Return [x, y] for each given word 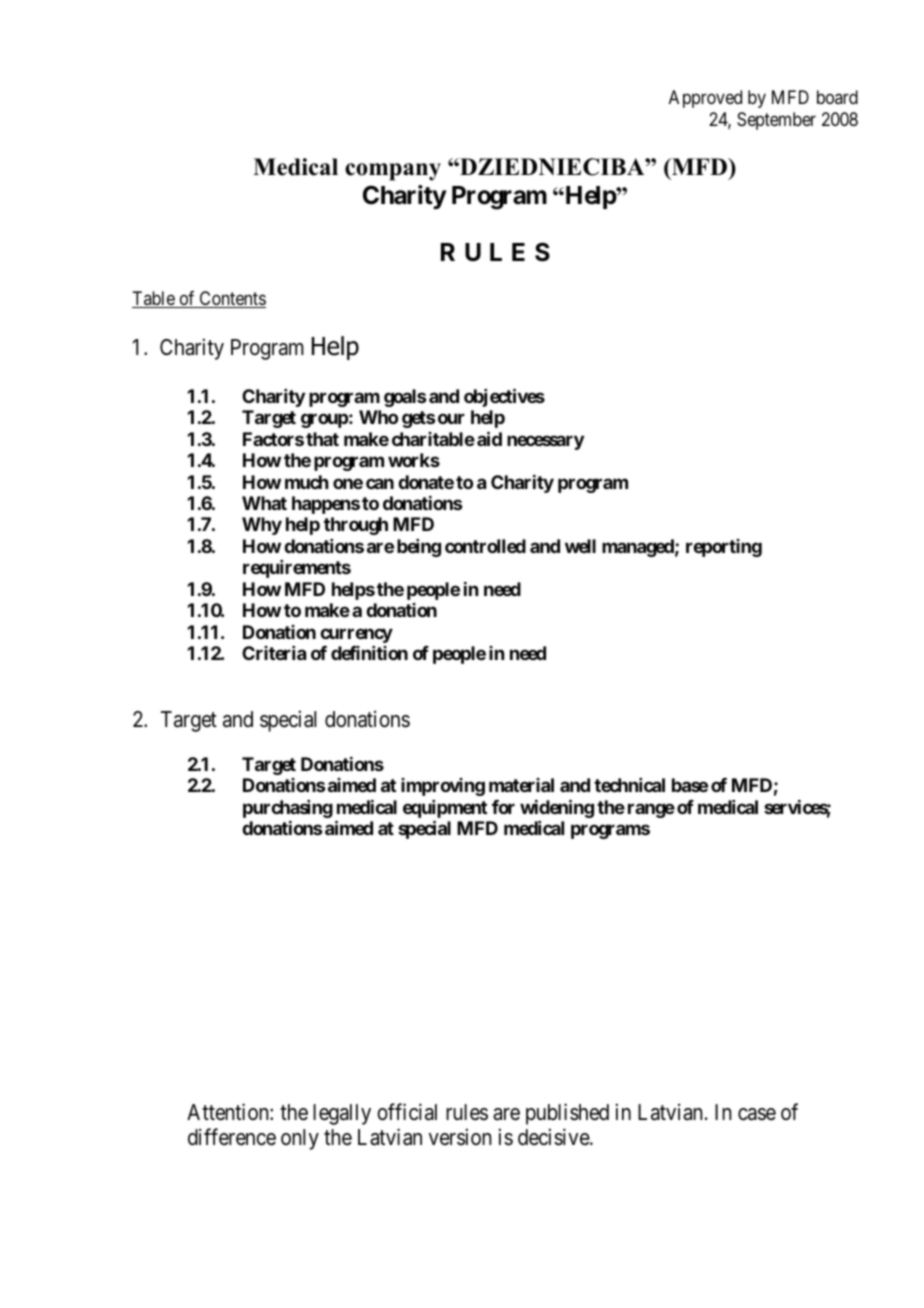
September [776, 121]
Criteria [274, 653]
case [757, 1114]
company [393, 172]
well [580, 546]
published [567, 1114]
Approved [705, 99]
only [300, 1139]
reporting [724, 548]
